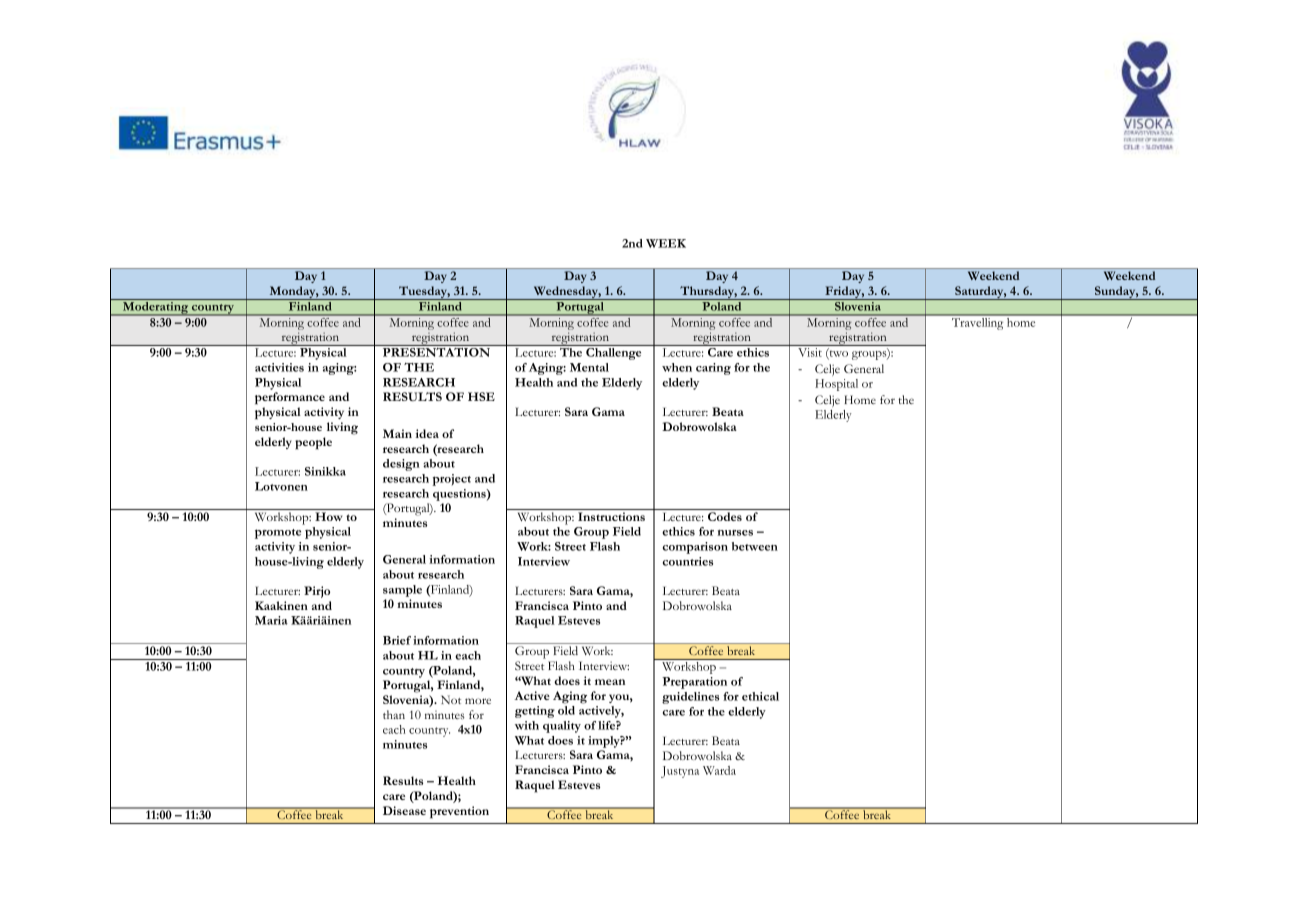 This screenshot has height=924, width=1308. What do you see at coordinates (725, 516) in the screenshot?
I see `Codes` at bounding box center [725, 516].
